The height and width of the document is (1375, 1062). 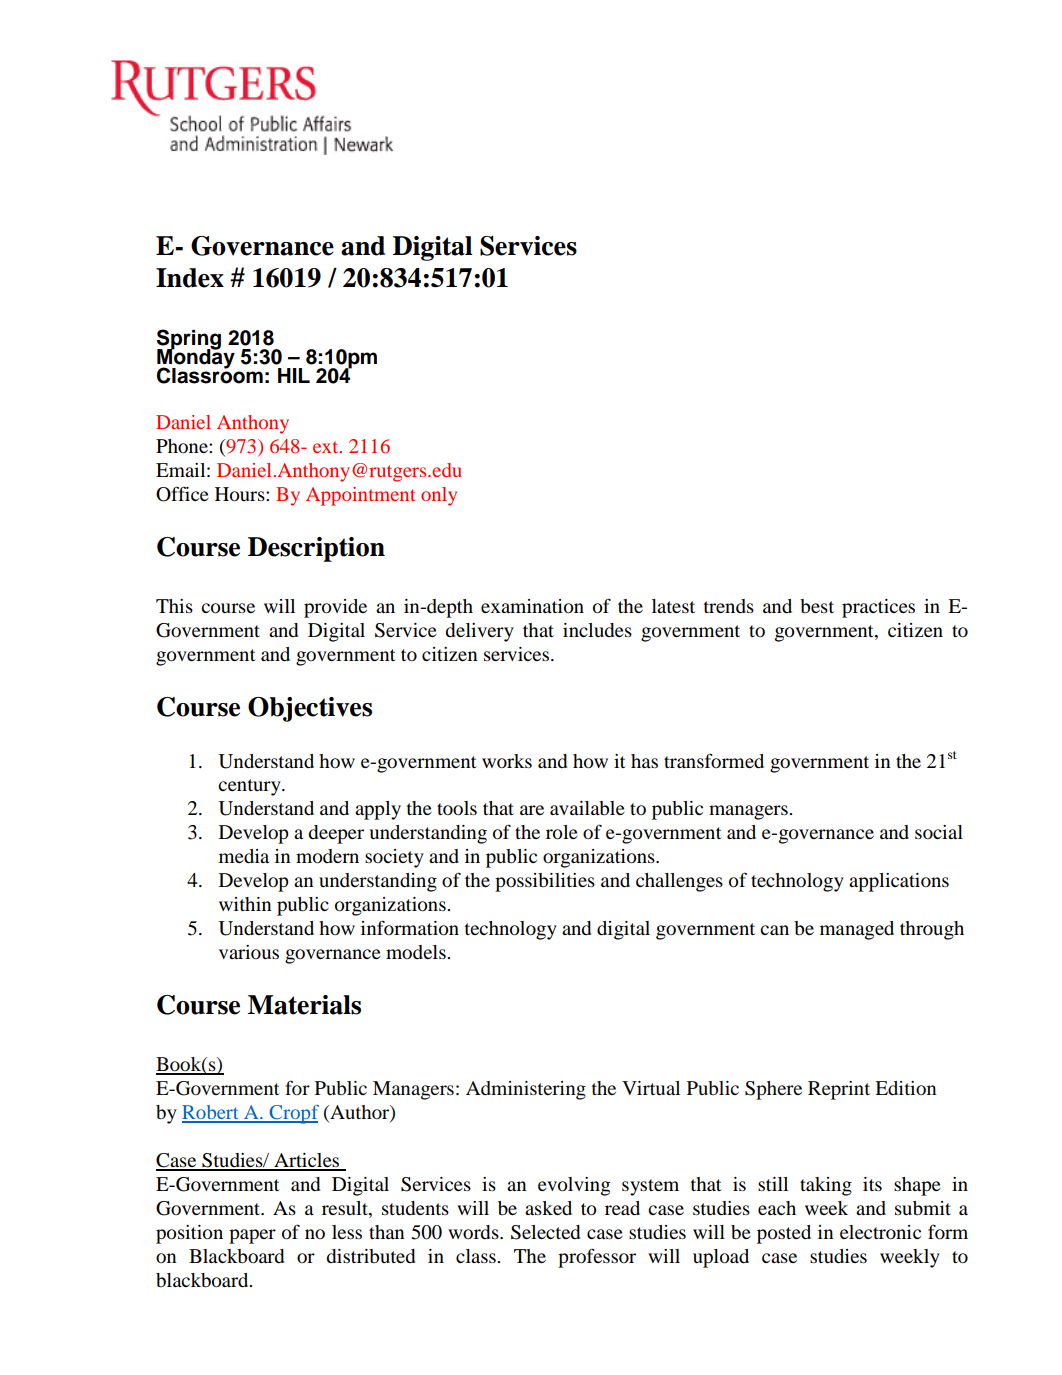 What do you see at coordinates (545, 882) in the document?
I see `possibilities` at bounding box center [545, 882].
